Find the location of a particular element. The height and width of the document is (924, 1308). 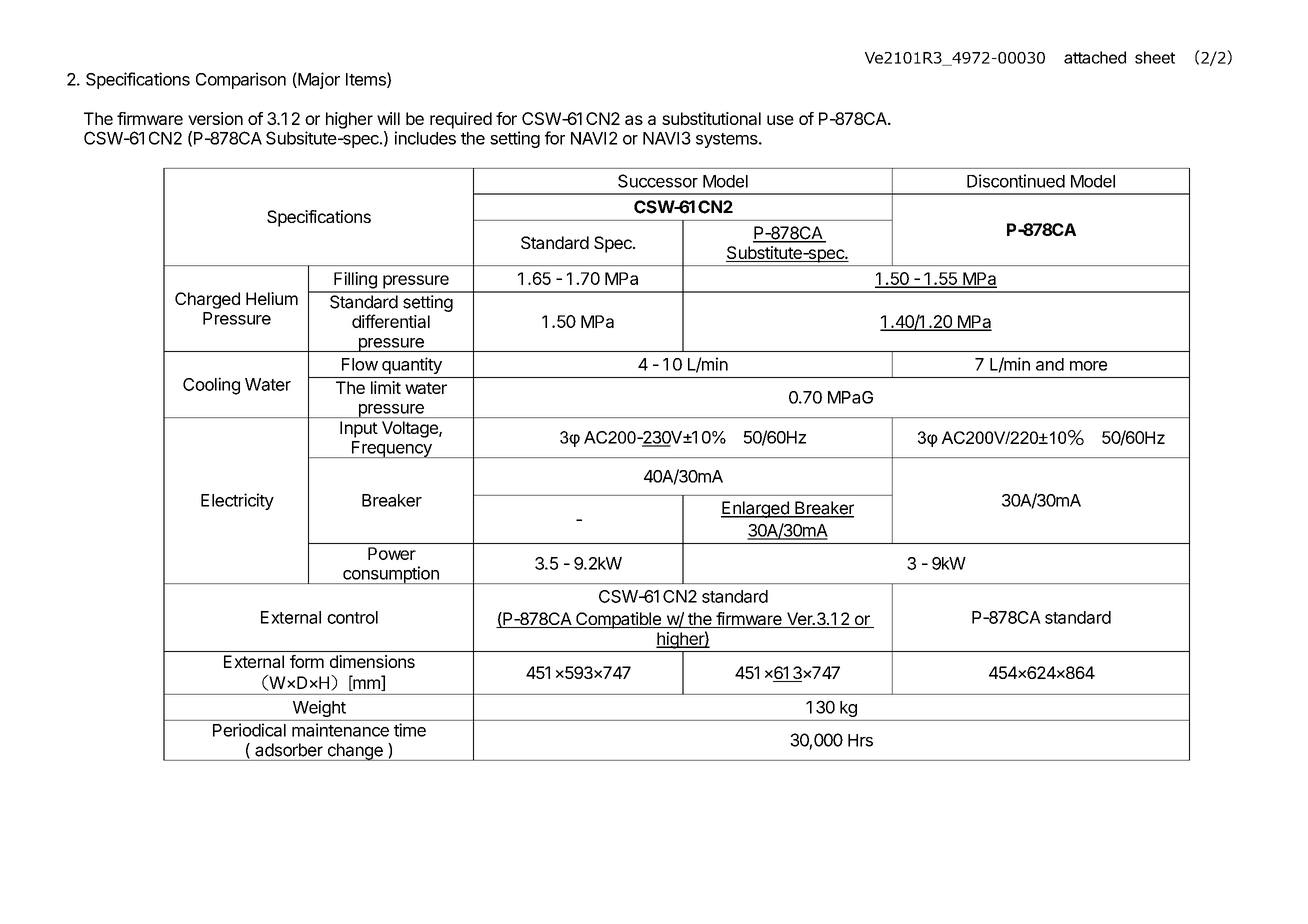

maintenance is located at coordinates (340, 730).
